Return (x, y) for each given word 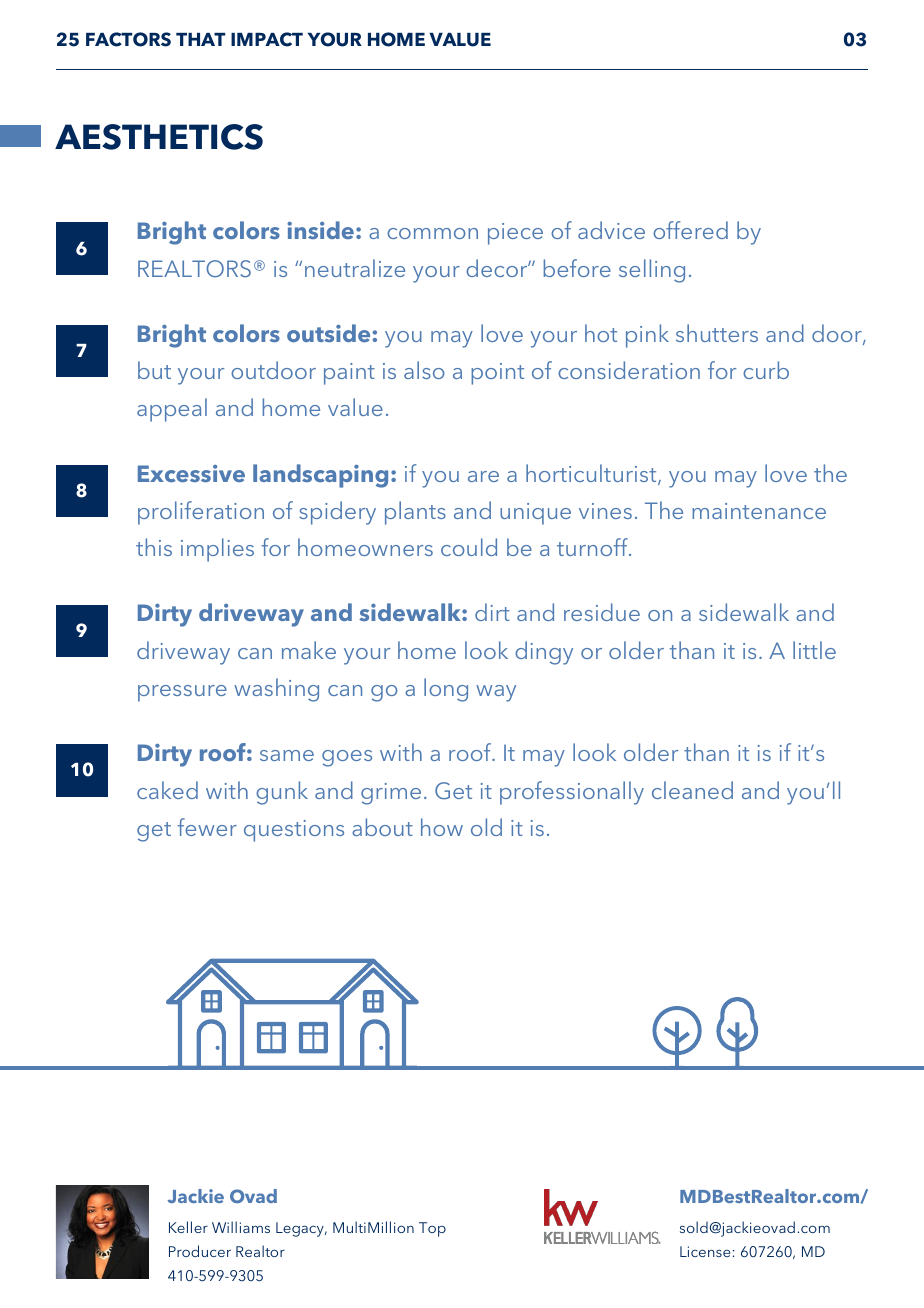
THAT (200, 39)
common (432, 233)
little (814, 650)
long (446, 690)
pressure (182, 693)
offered (690, 230)
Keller (188, 1227)
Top (432, 1229)
